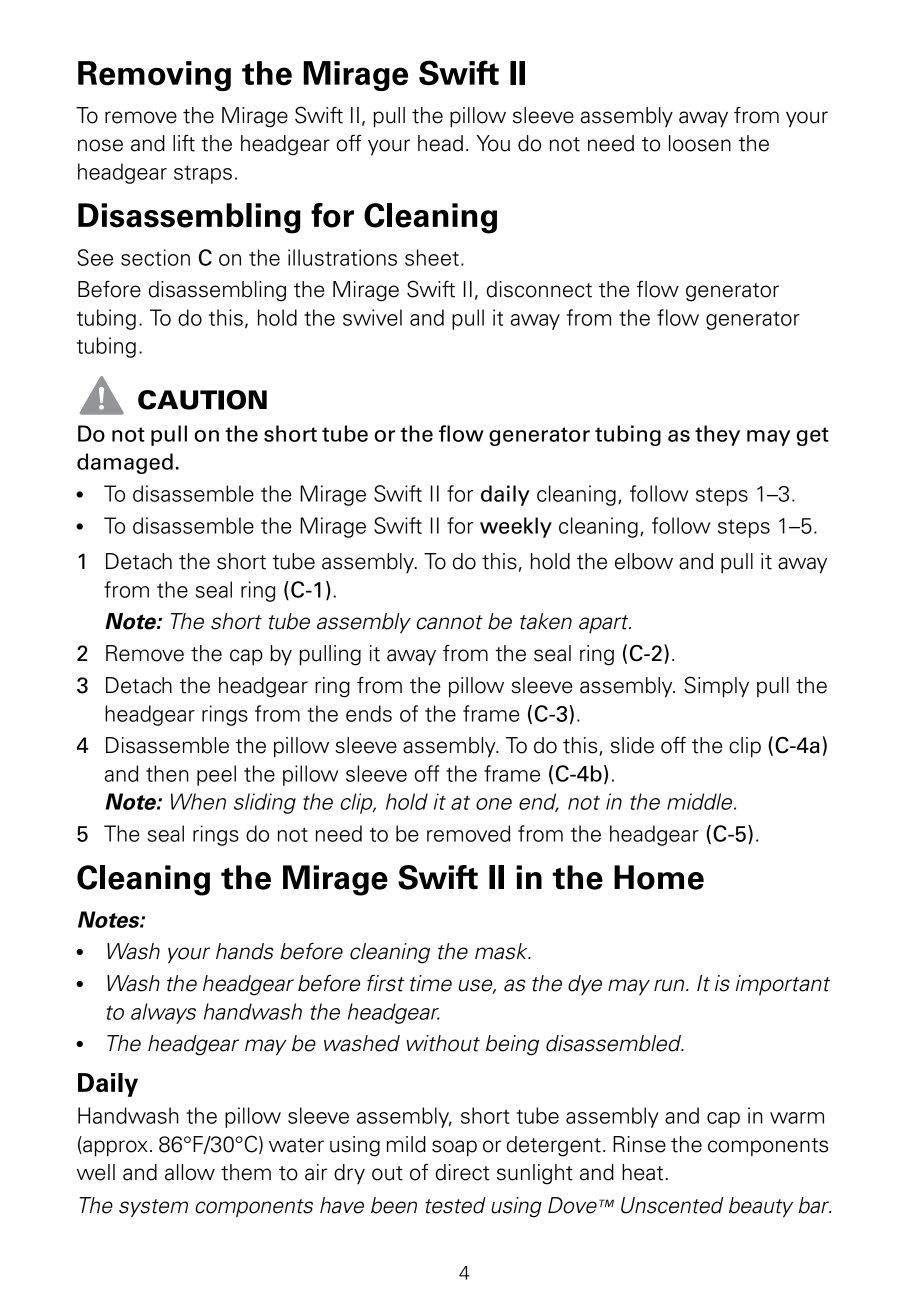 Image resolution: width=924 pixels, height=1315 pixels. Describe the element at coordinates (700, 143) in the image. I see `loosen` at that location.
